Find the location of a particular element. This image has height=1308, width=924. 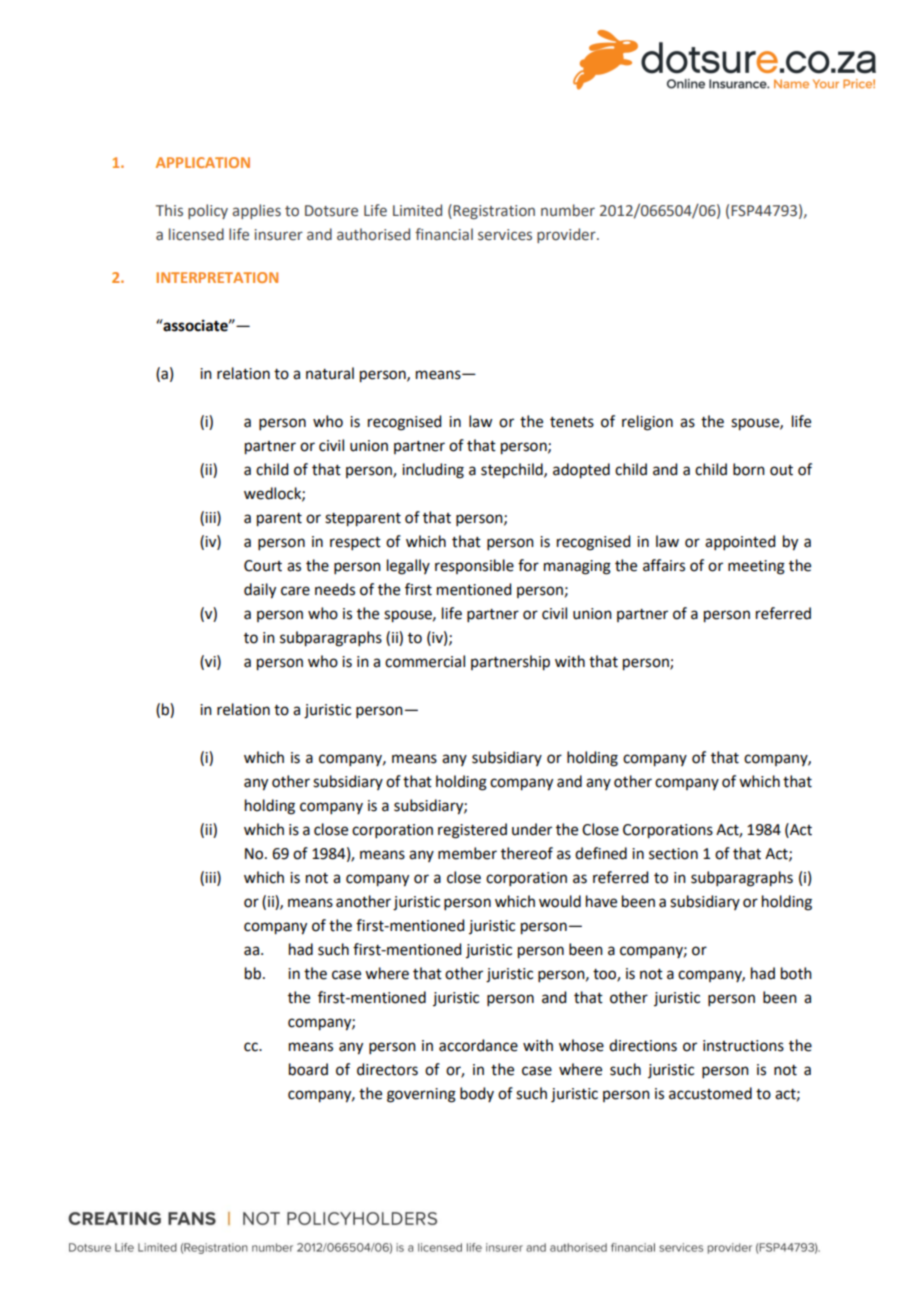

applies is located at coordinates (256, 211).
